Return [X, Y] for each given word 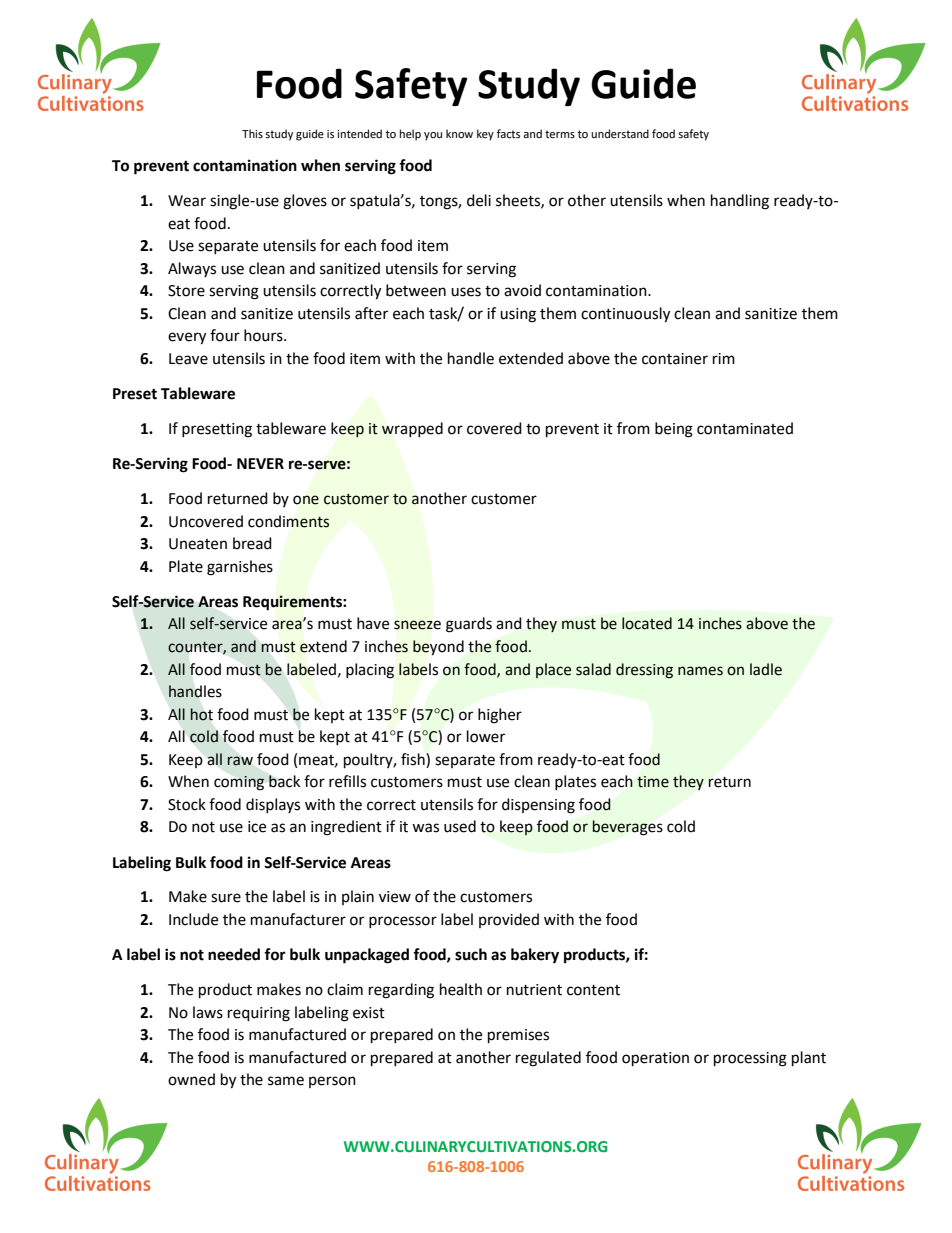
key [485, 135]
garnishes [240, 568]
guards [469, 625]
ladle [766, 669]
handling [740, 202]
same [286, 1081]
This [252, 133]
